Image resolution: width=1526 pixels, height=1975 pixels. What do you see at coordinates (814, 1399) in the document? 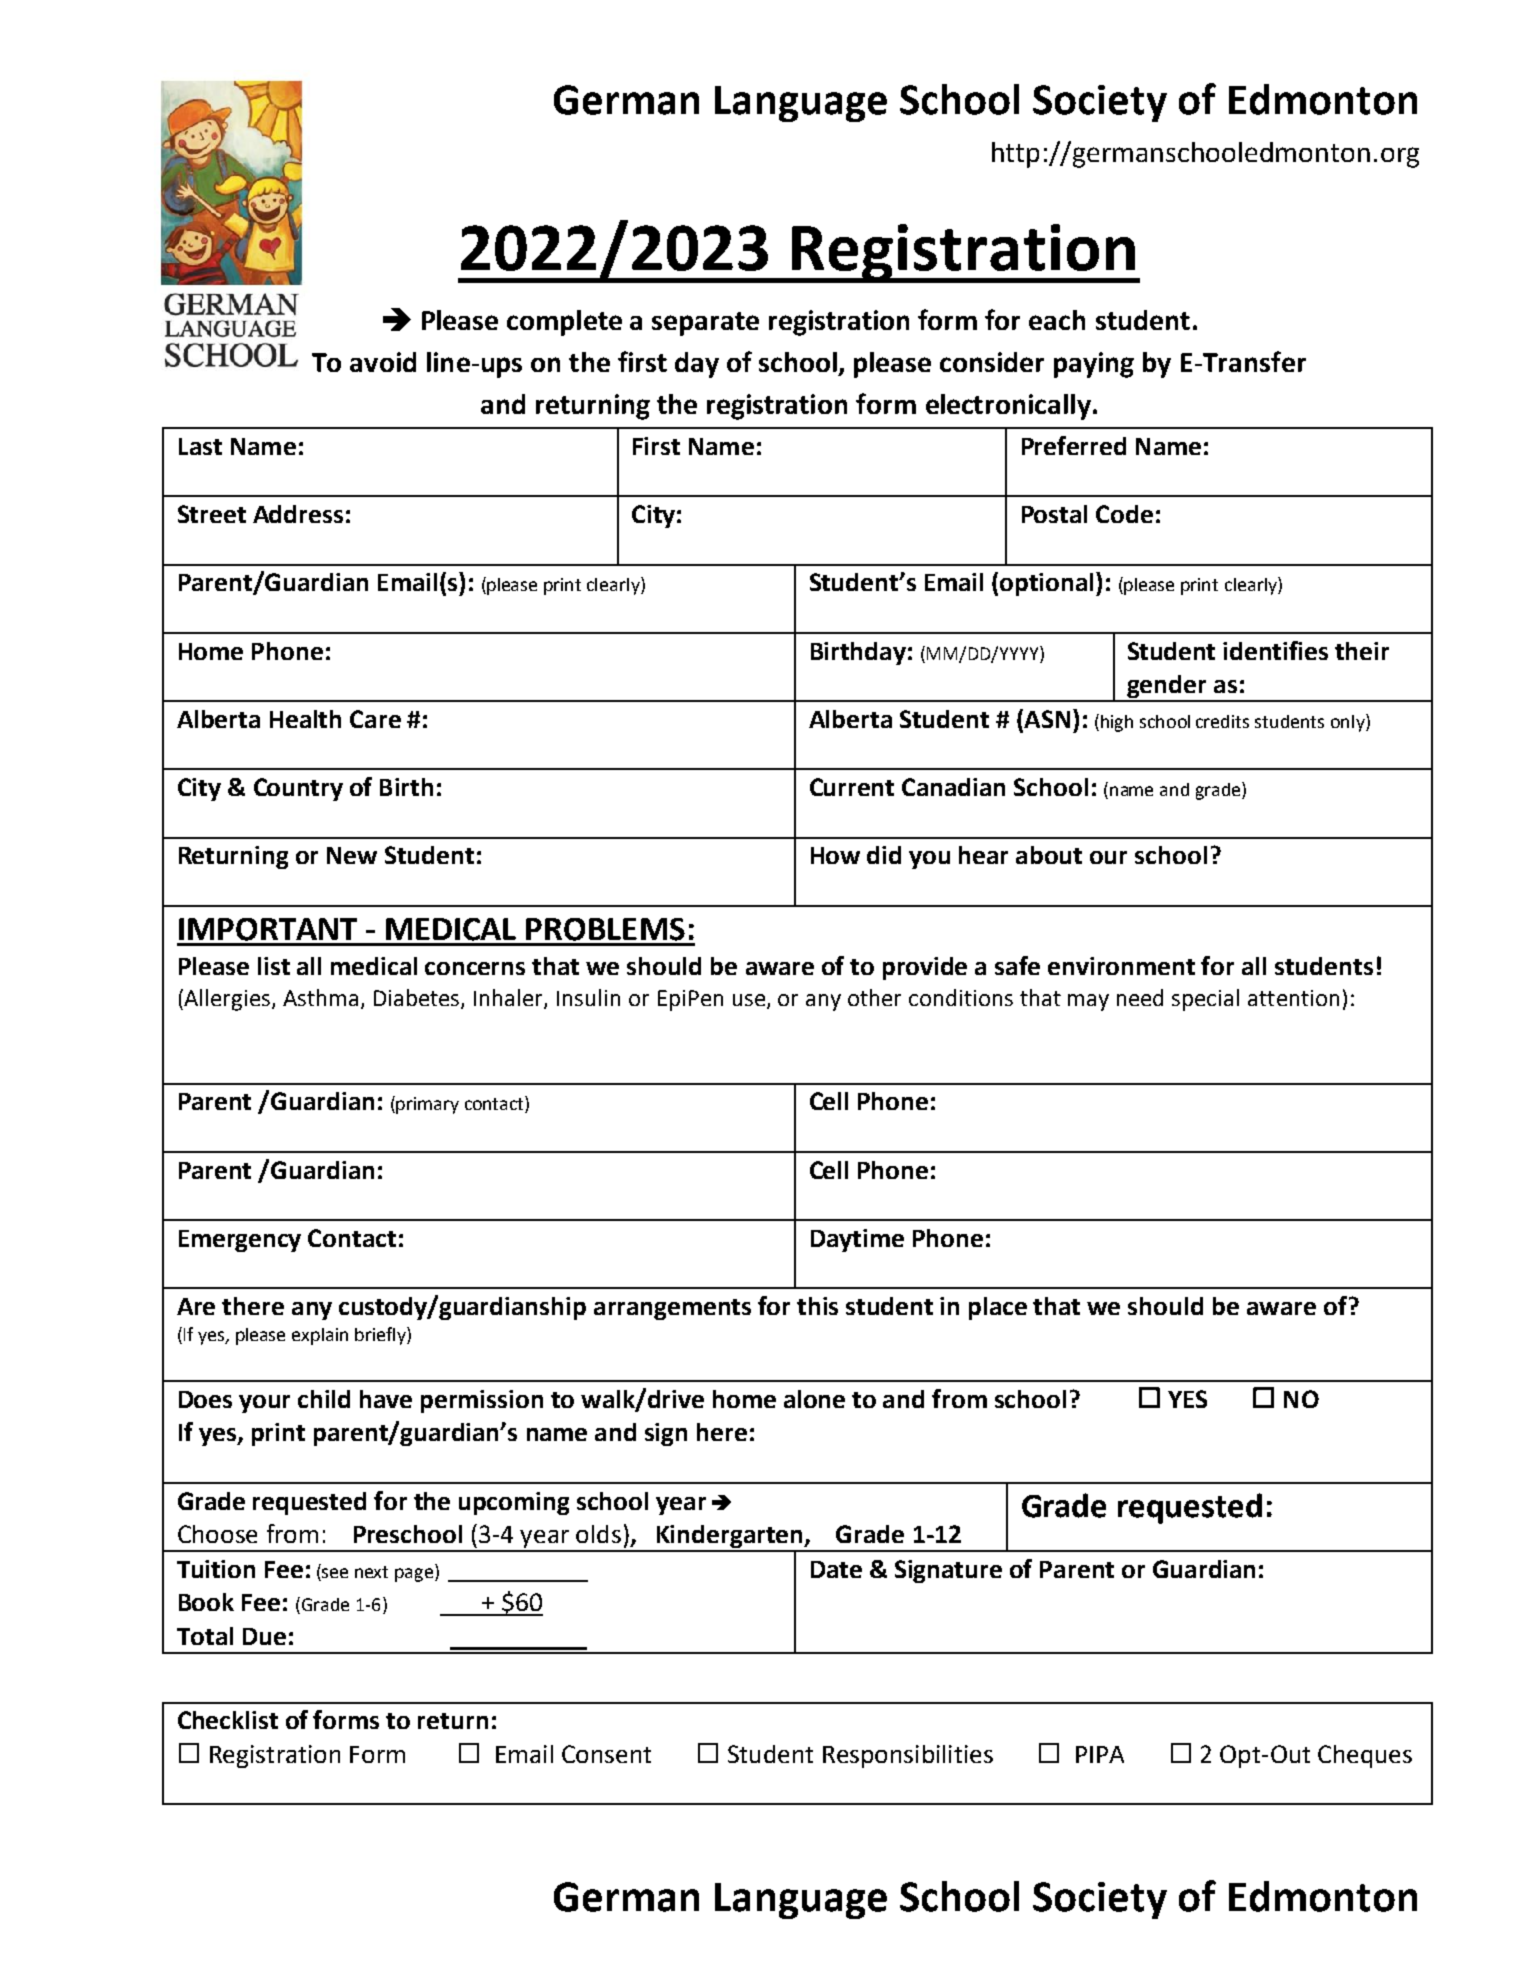
I see `alone` at bounding box center [814, 1399].
